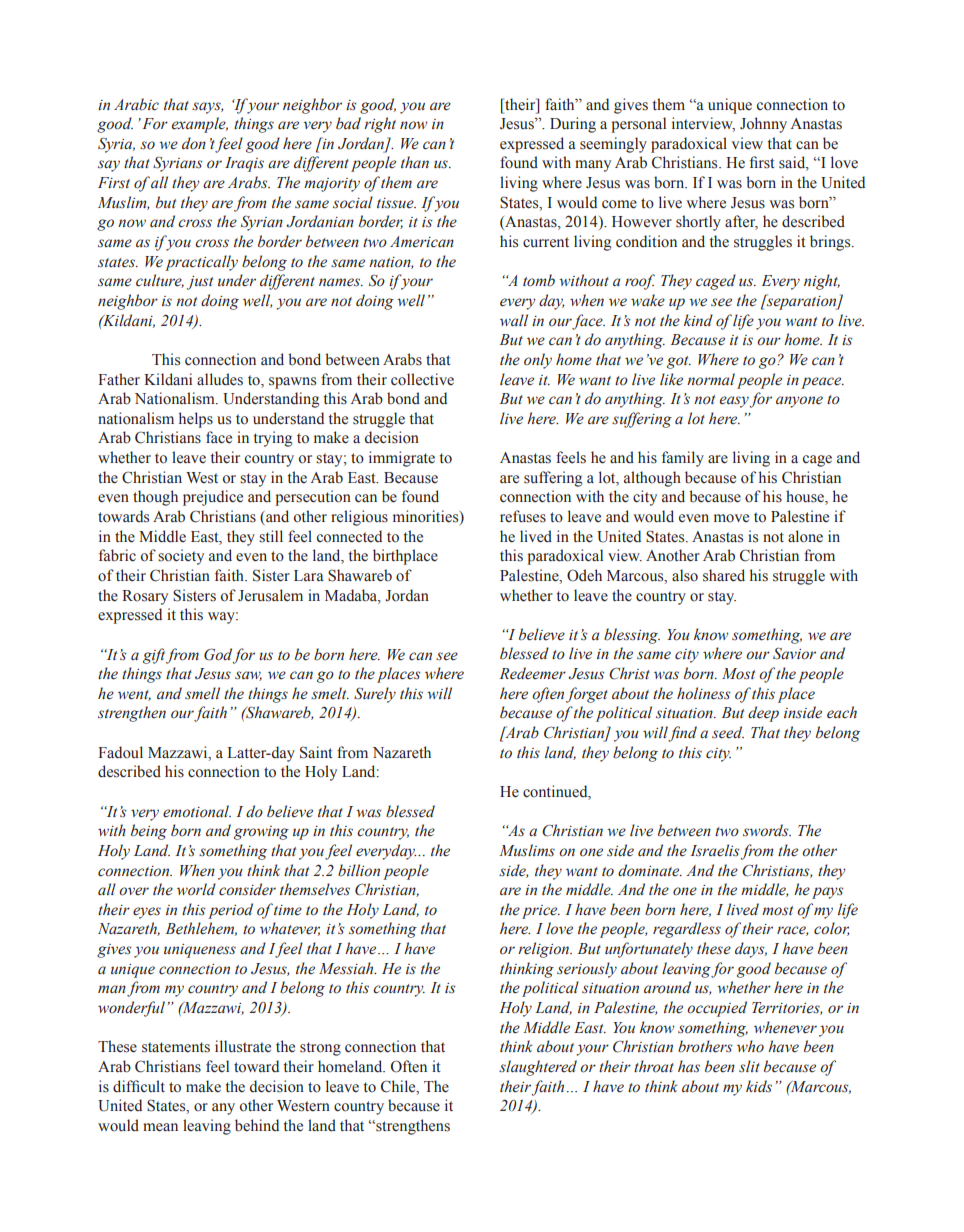 The height and width of the page is (1232, 964). I want to click on Surely, so click(375, 695).
